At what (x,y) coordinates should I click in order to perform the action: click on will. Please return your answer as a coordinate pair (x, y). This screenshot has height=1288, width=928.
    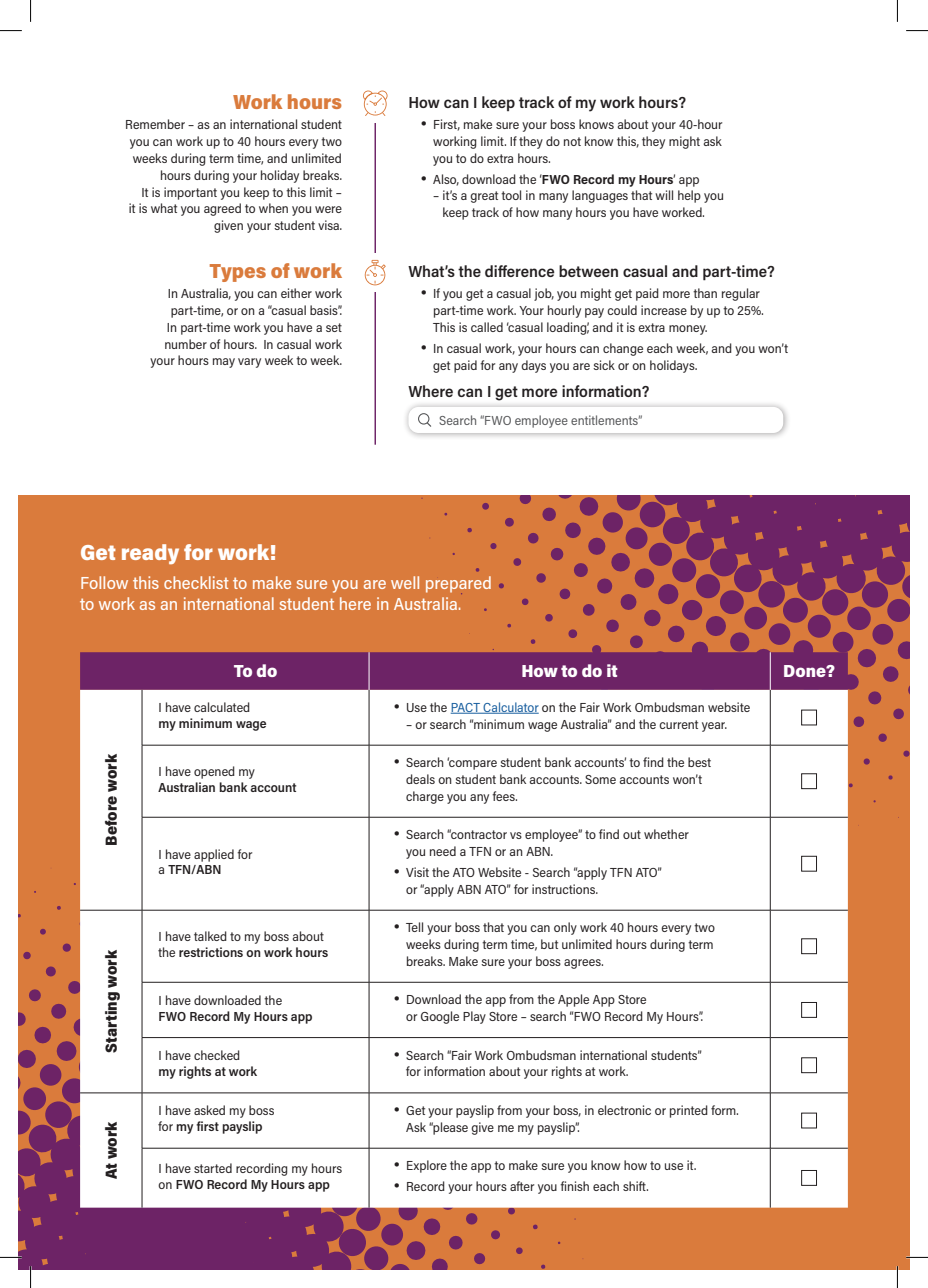
    Looking at the image, I should click on (664, 195).
